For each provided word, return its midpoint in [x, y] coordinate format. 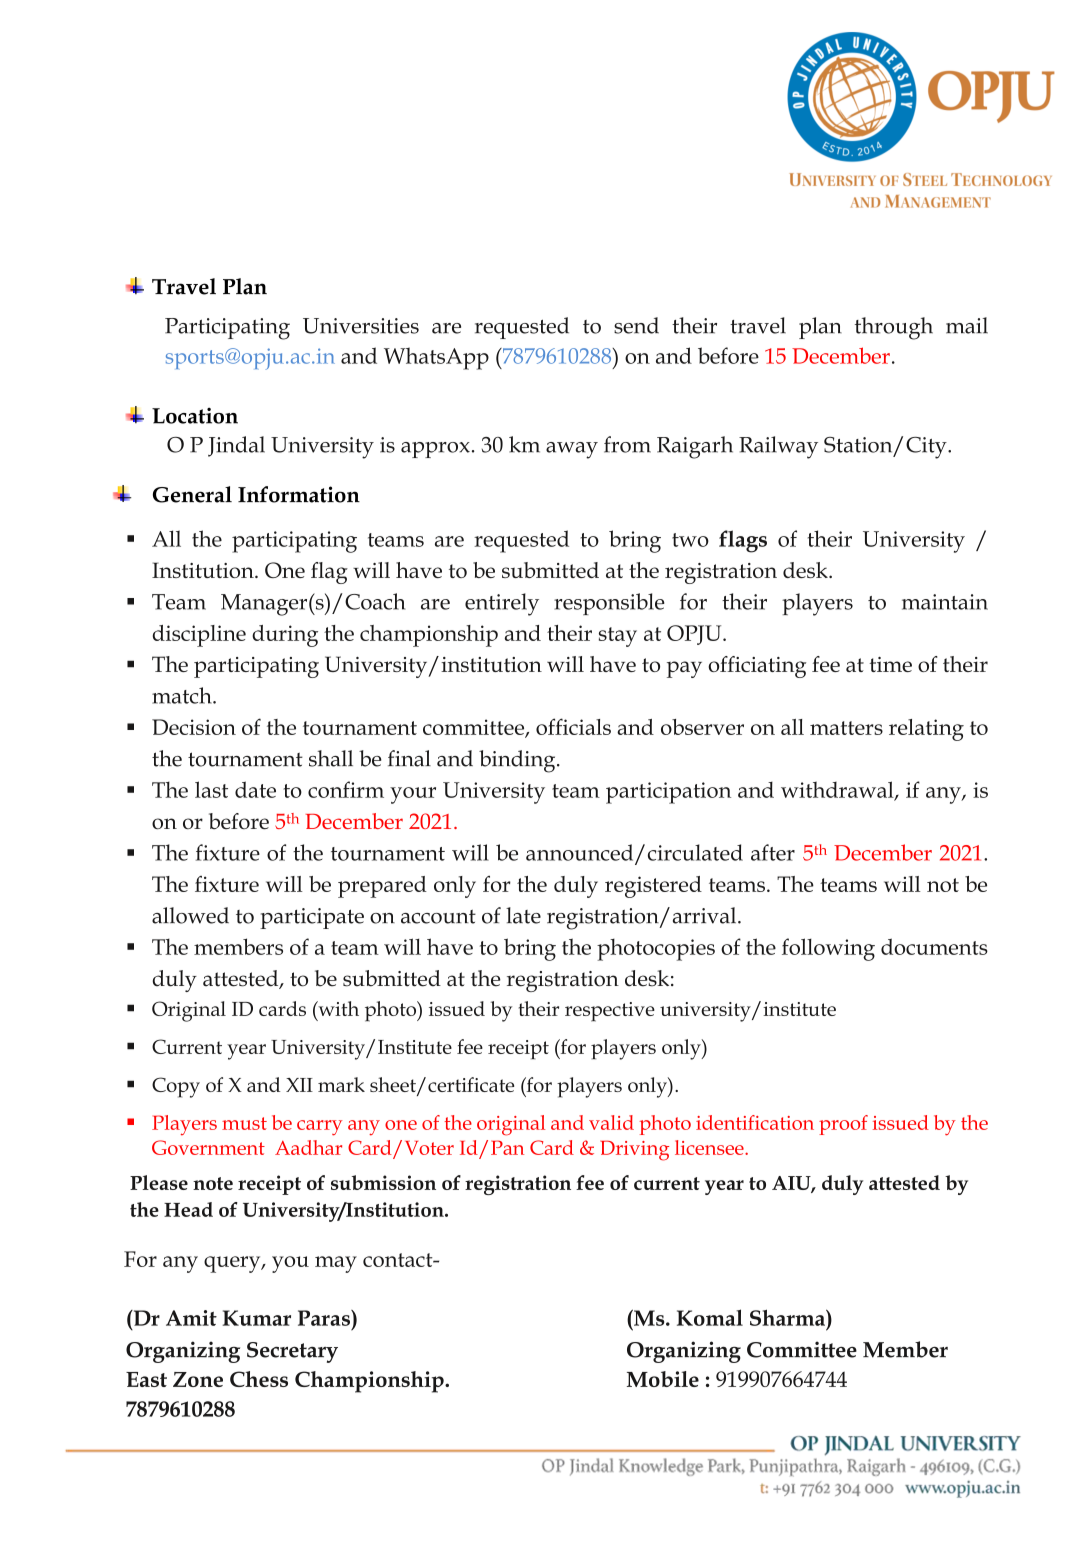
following [828, 949]
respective [610, 1012]
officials [573, 726]
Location [195, 416]
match [183, 695]
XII [299, 1085]
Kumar [257, 1318]
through [894, 328]
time [890, 664]
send [636, 325]
